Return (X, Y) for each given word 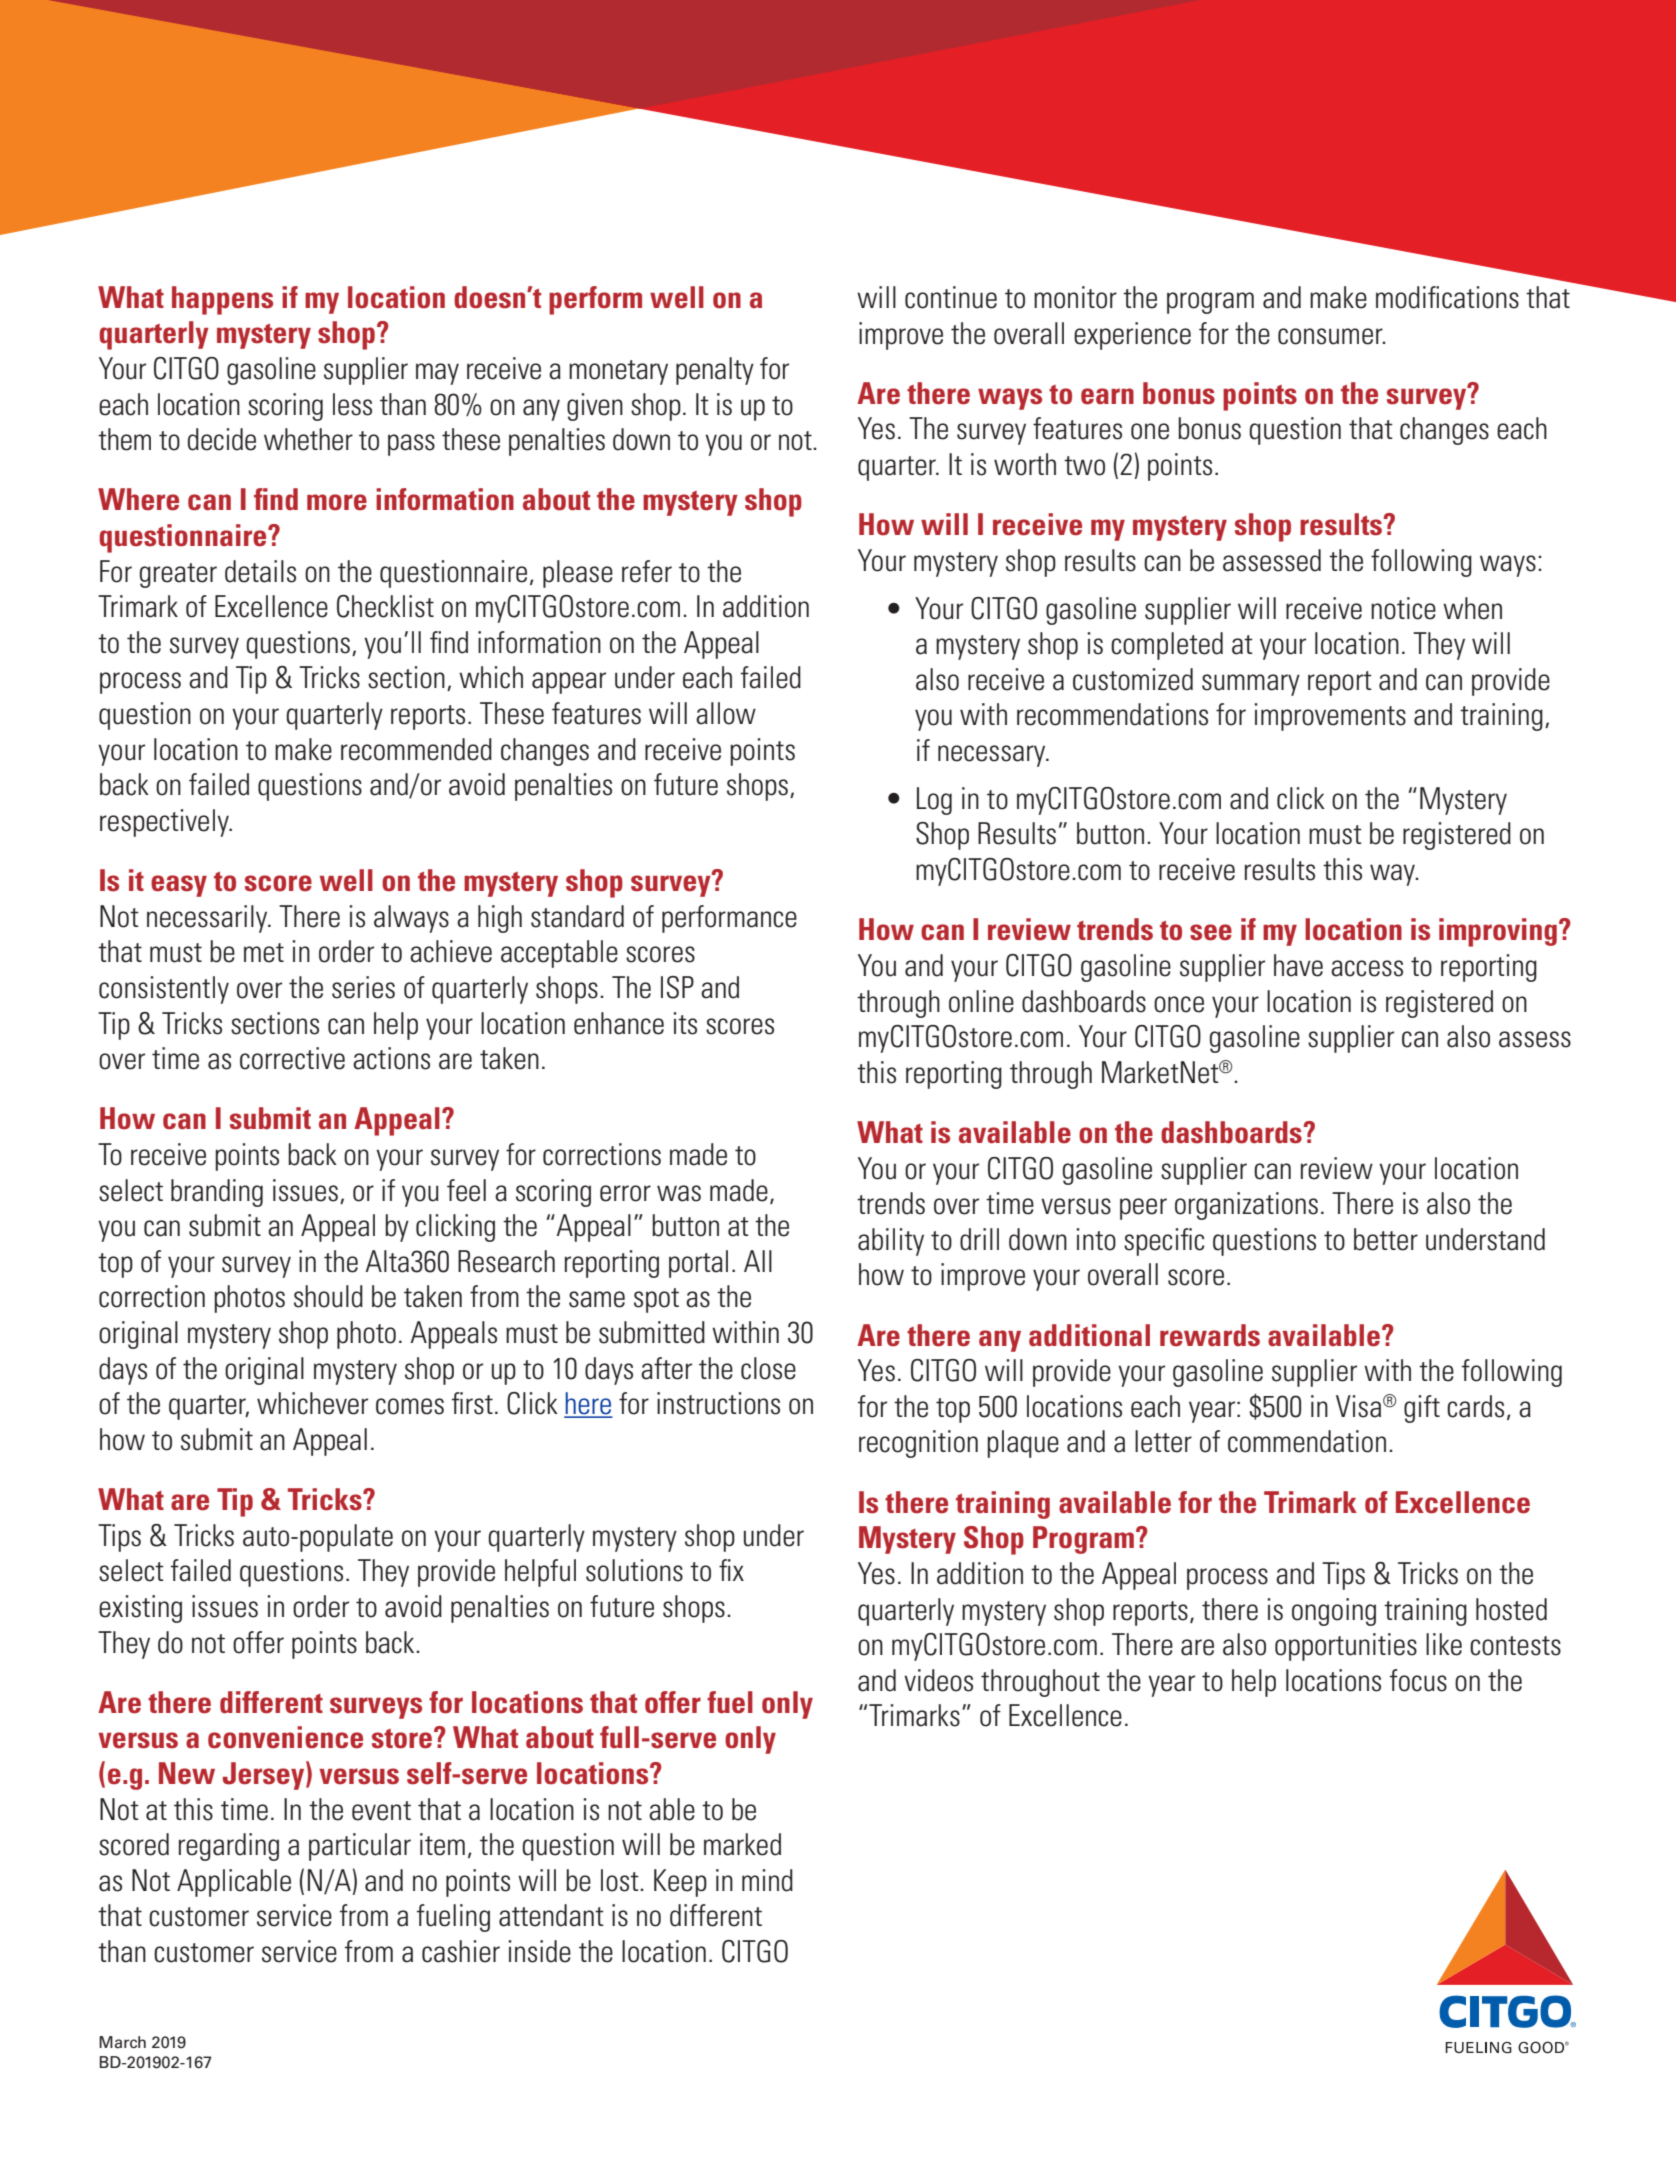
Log (934, 801)
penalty (715, 371)
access (1367, 968)
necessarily (208, 919)
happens (222, 300)
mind (767, 1880)
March (122, 2042)
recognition (918, 1444)
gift (1422, 1409)
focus (1418, 1680)
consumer (1331, 336)
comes (410, 1406)
